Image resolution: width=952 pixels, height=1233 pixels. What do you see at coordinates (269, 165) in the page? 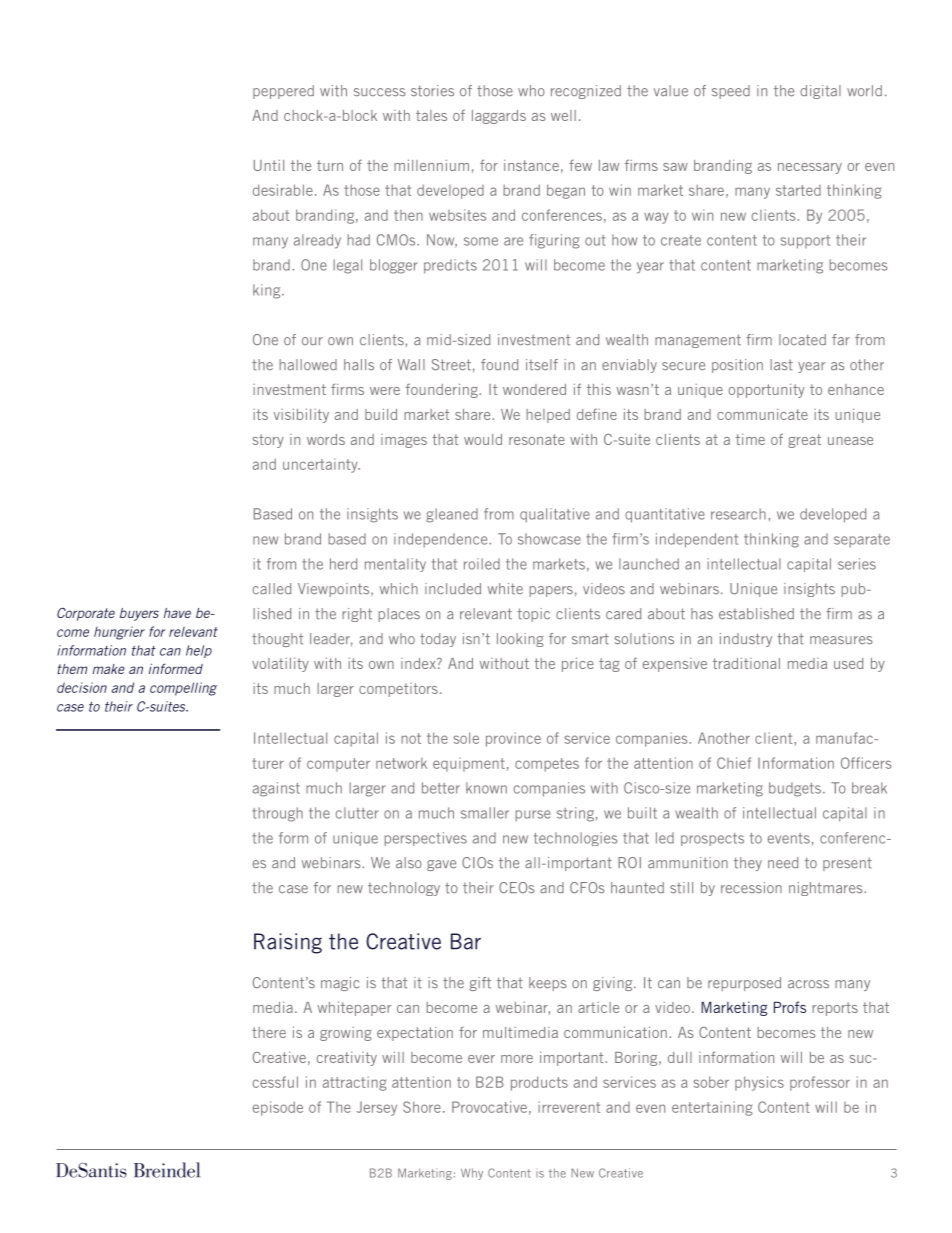
I see `Until` at bounding box center [269, 165].
